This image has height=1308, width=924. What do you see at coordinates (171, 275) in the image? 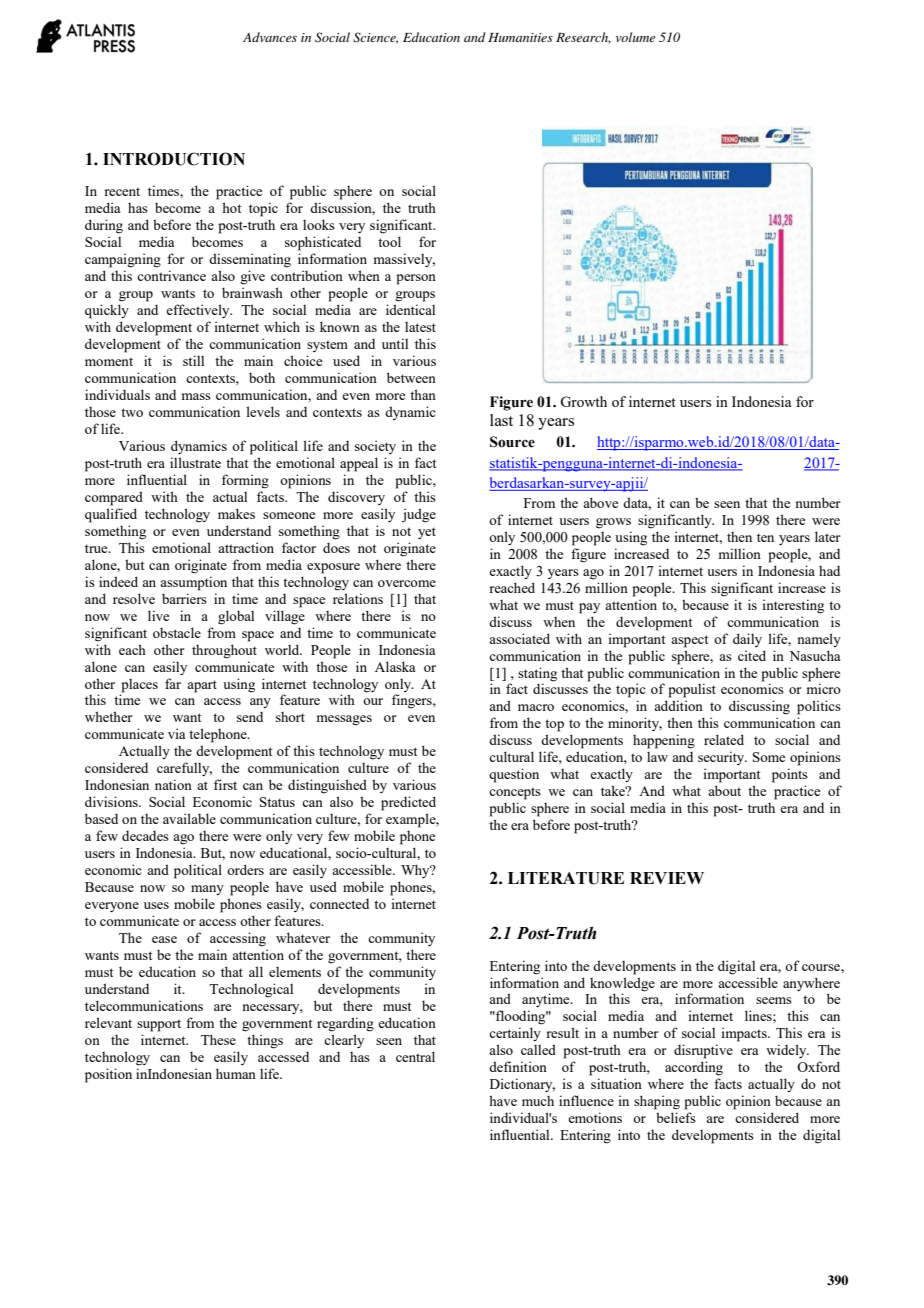
I see `contrivance` at bounding box center [171, 275].
